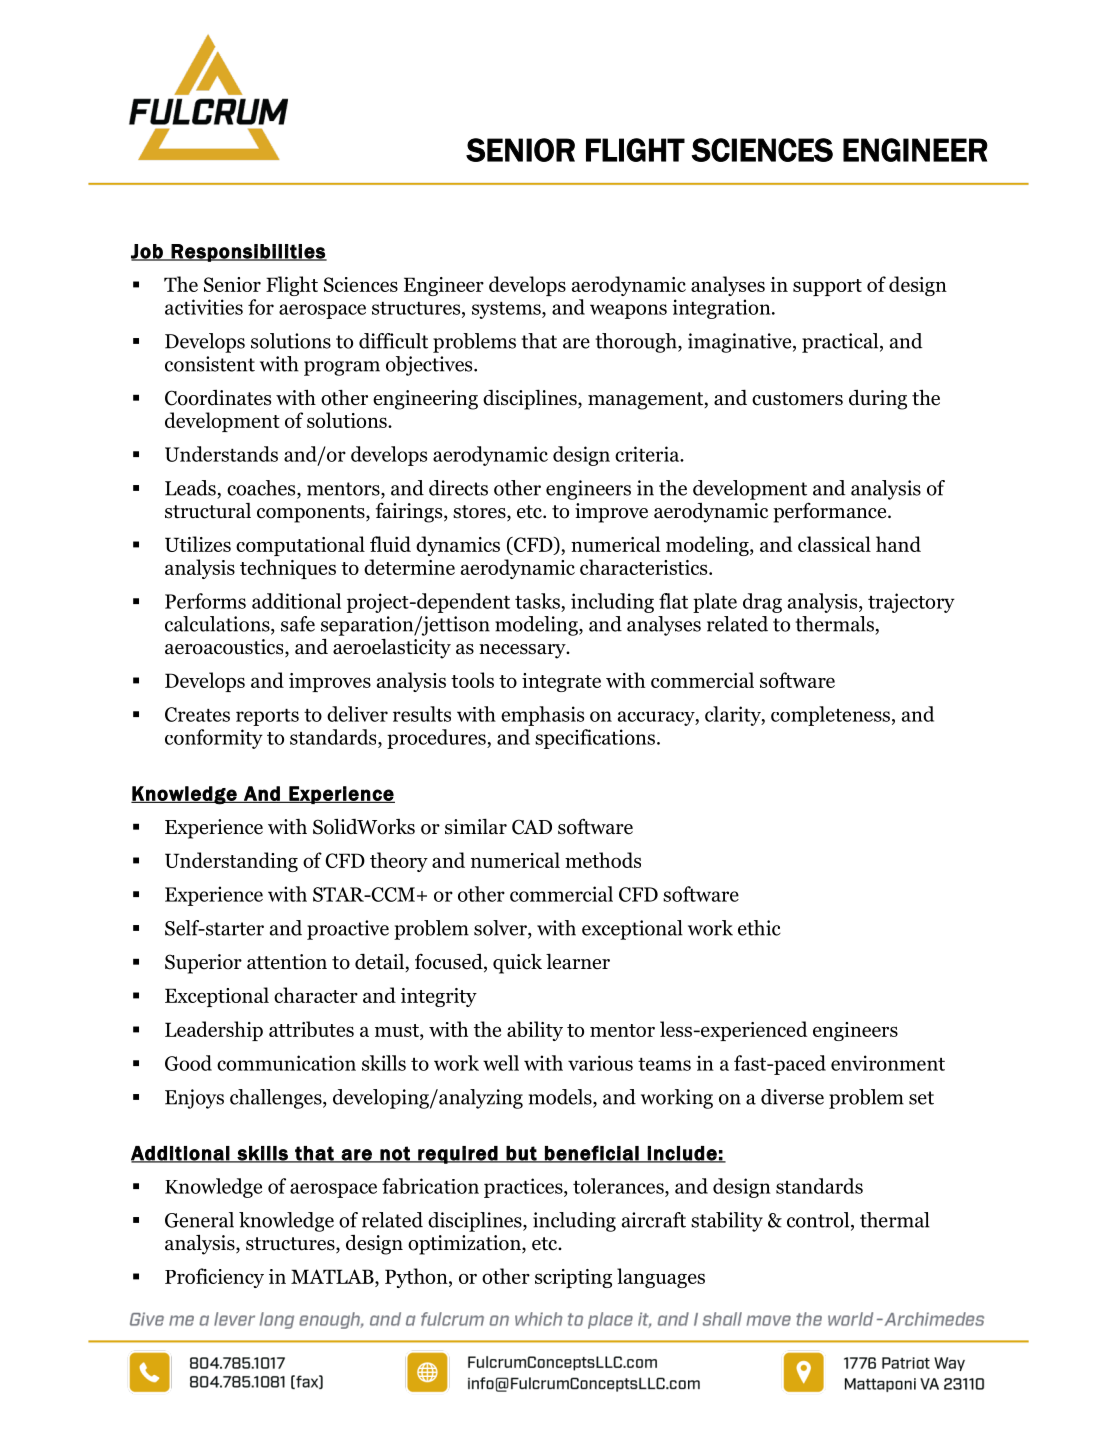 The image size is (1117, 1446). Describe the element at coordinates (517, 964) in the page. I see `quick` at that location.
